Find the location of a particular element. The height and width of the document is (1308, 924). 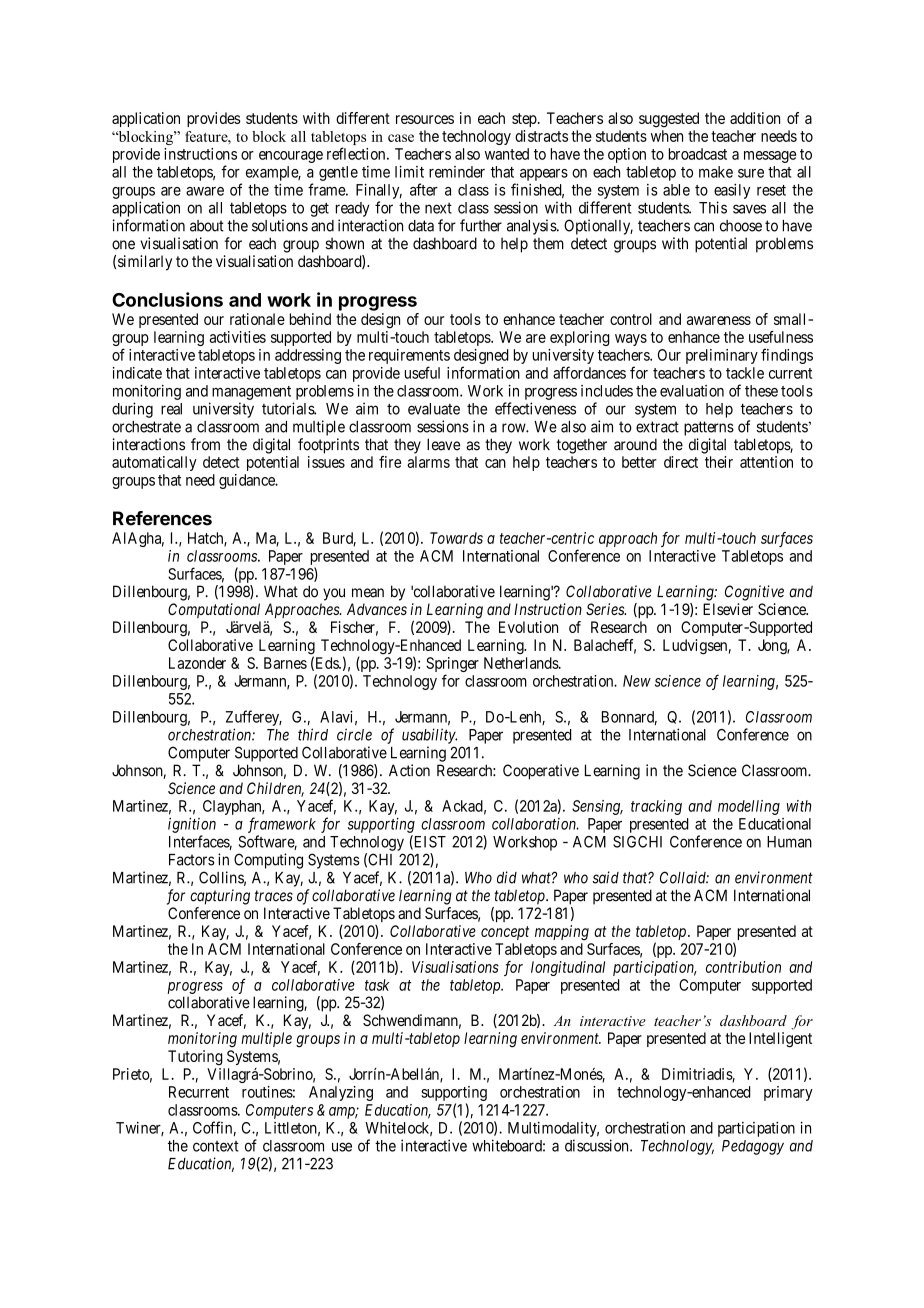

Pedagogy is located at coordinates (753, 1147).
